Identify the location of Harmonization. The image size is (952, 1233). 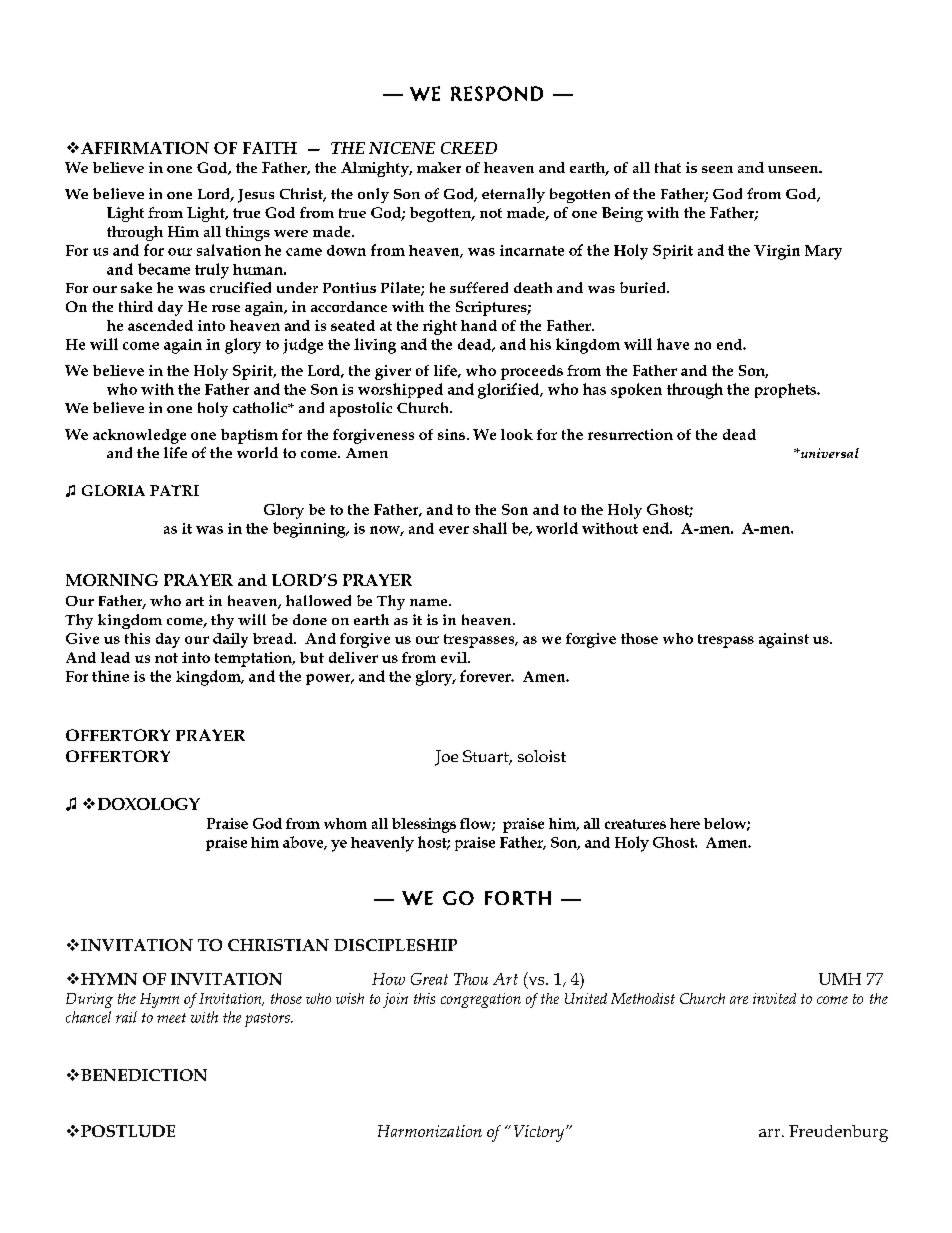
(430, 1131).
